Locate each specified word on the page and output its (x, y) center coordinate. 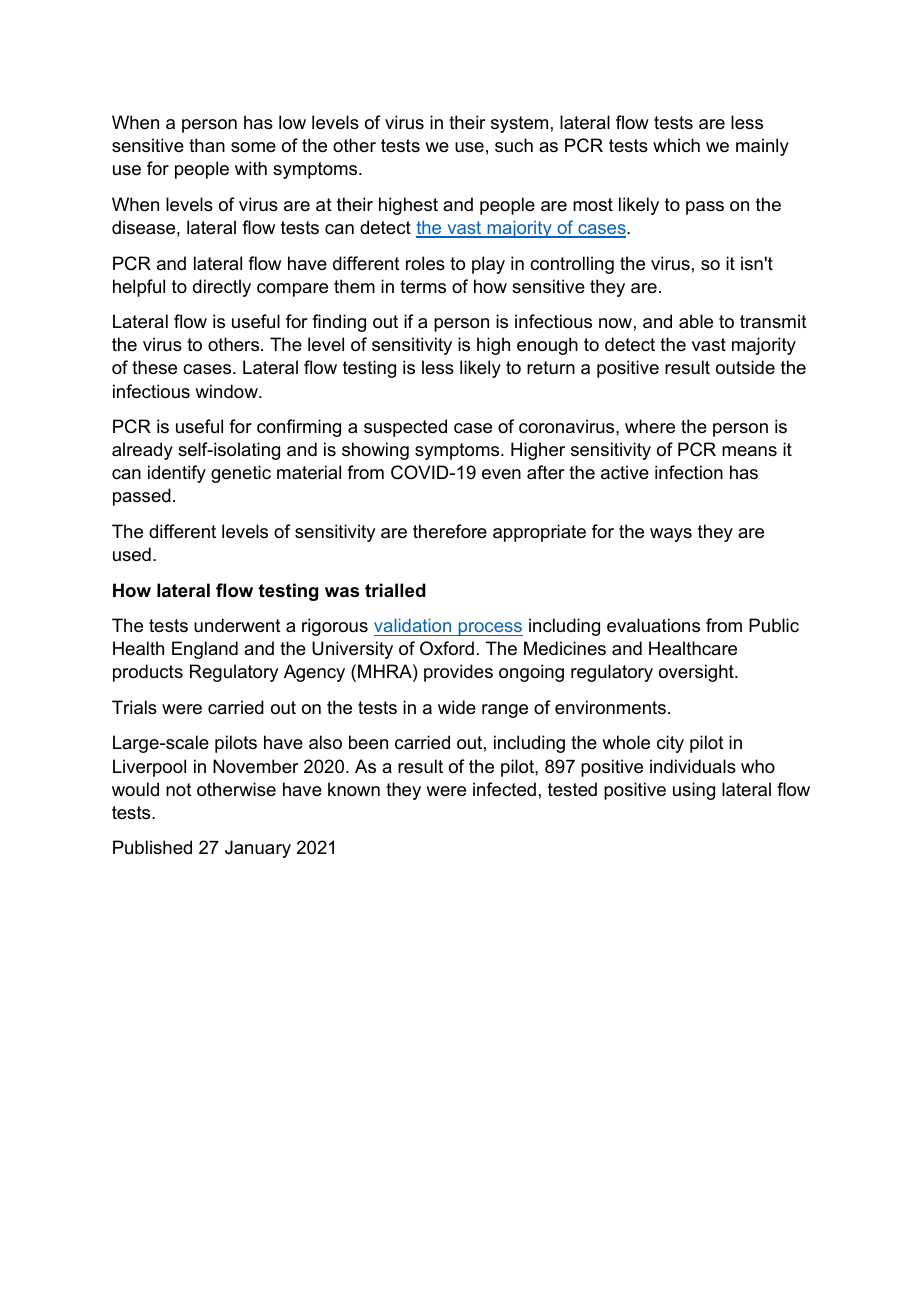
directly (222, 288)
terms (423, 287)
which (676, 145)
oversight (697, 673)
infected (504, 789)
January (258, 849)
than (207, 145)
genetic (241, 474)
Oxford (447, 648)
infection (689, 472)
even (501, 474)
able (696, 321)
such (514, 145)
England (205, 650)
